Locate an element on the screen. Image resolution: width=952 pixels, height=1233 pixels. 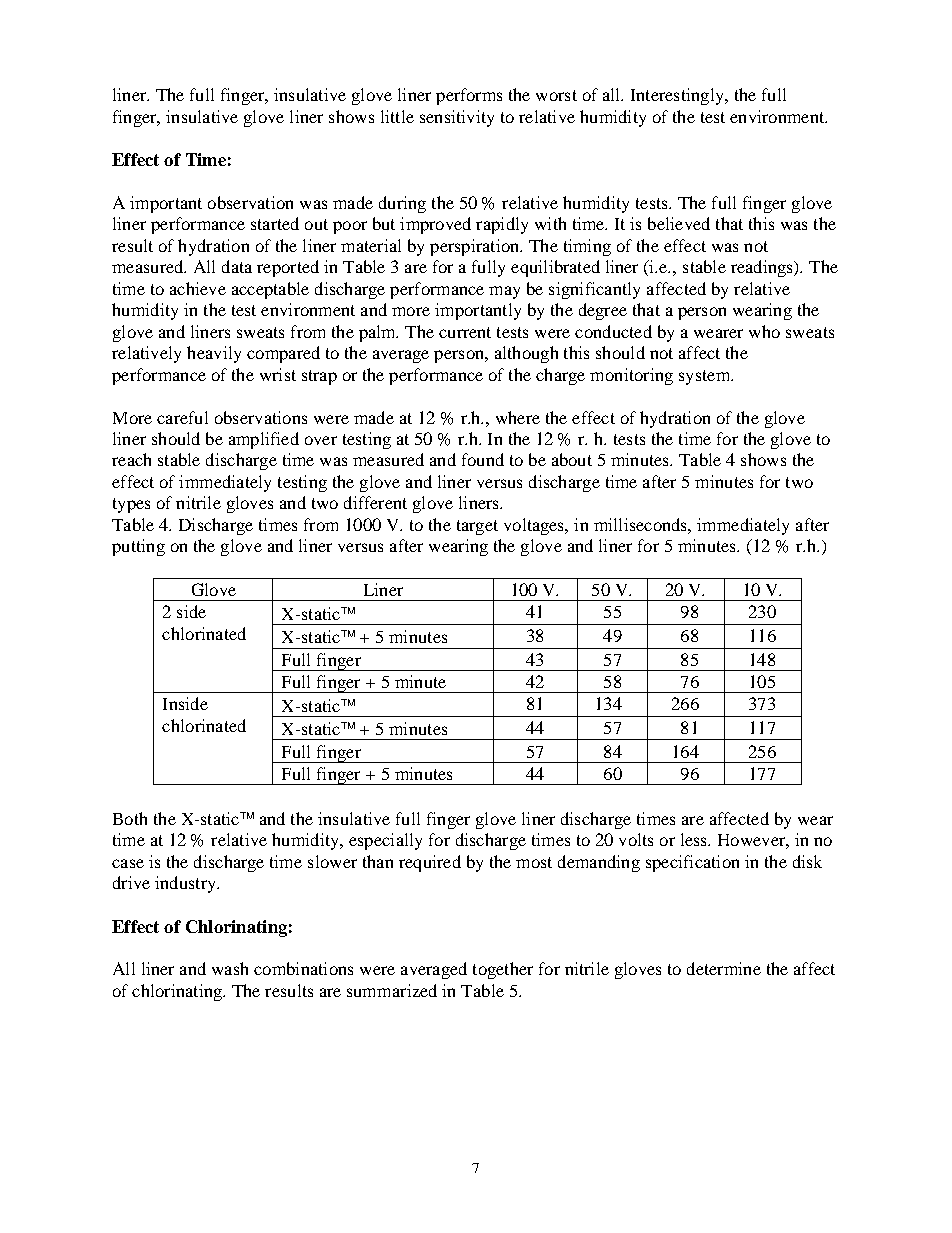
less is located at coordinates (695, 839).
